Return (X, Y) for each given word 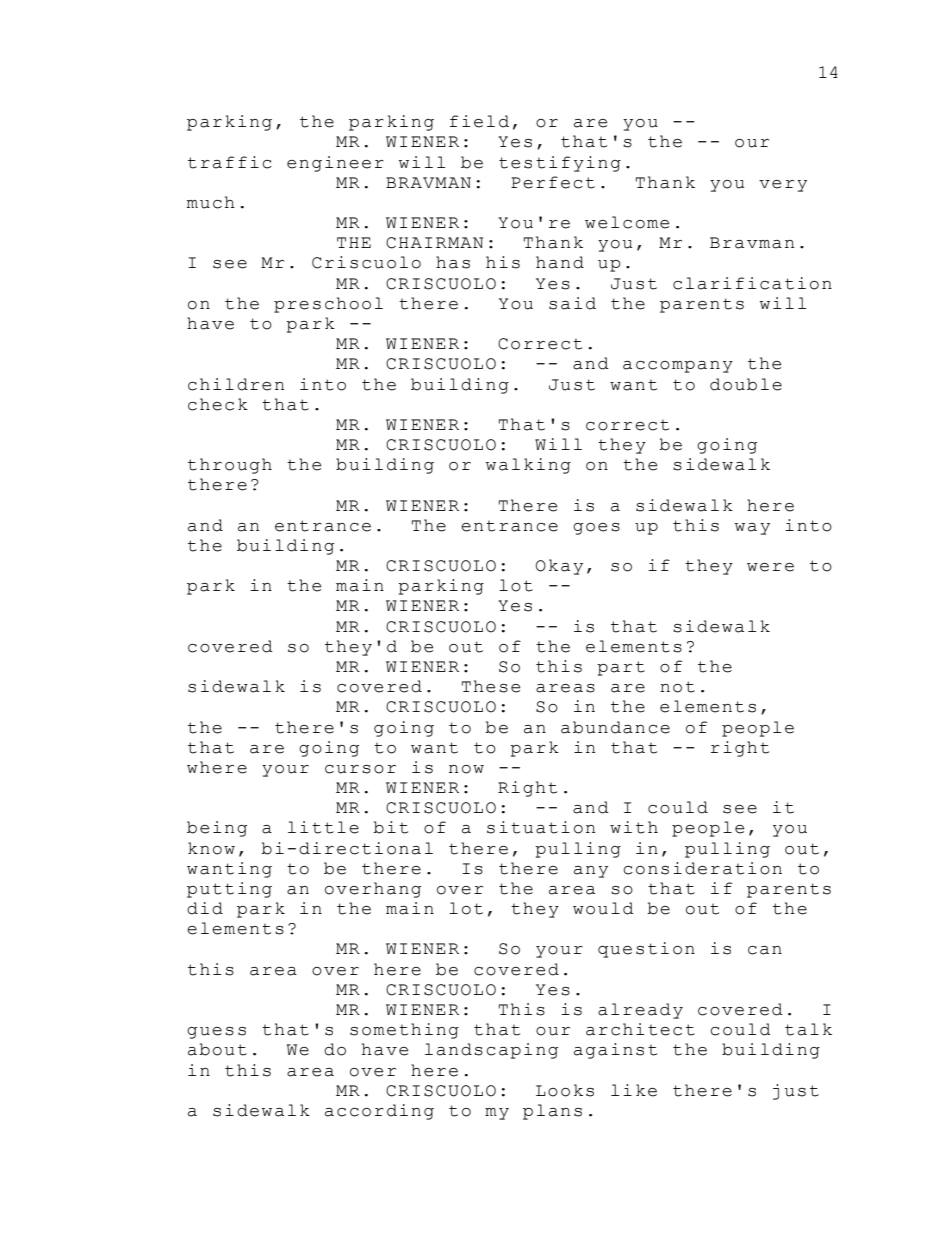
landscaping (491, 1051)
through (230, 466)
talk (808, 1029)
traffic (230, 162)
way (752, 529)
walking (528, 466)
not (677, 687)
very (783, 186)
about (217, 1049)
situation (541, 827)
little (323, 827)
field (479, 121)
